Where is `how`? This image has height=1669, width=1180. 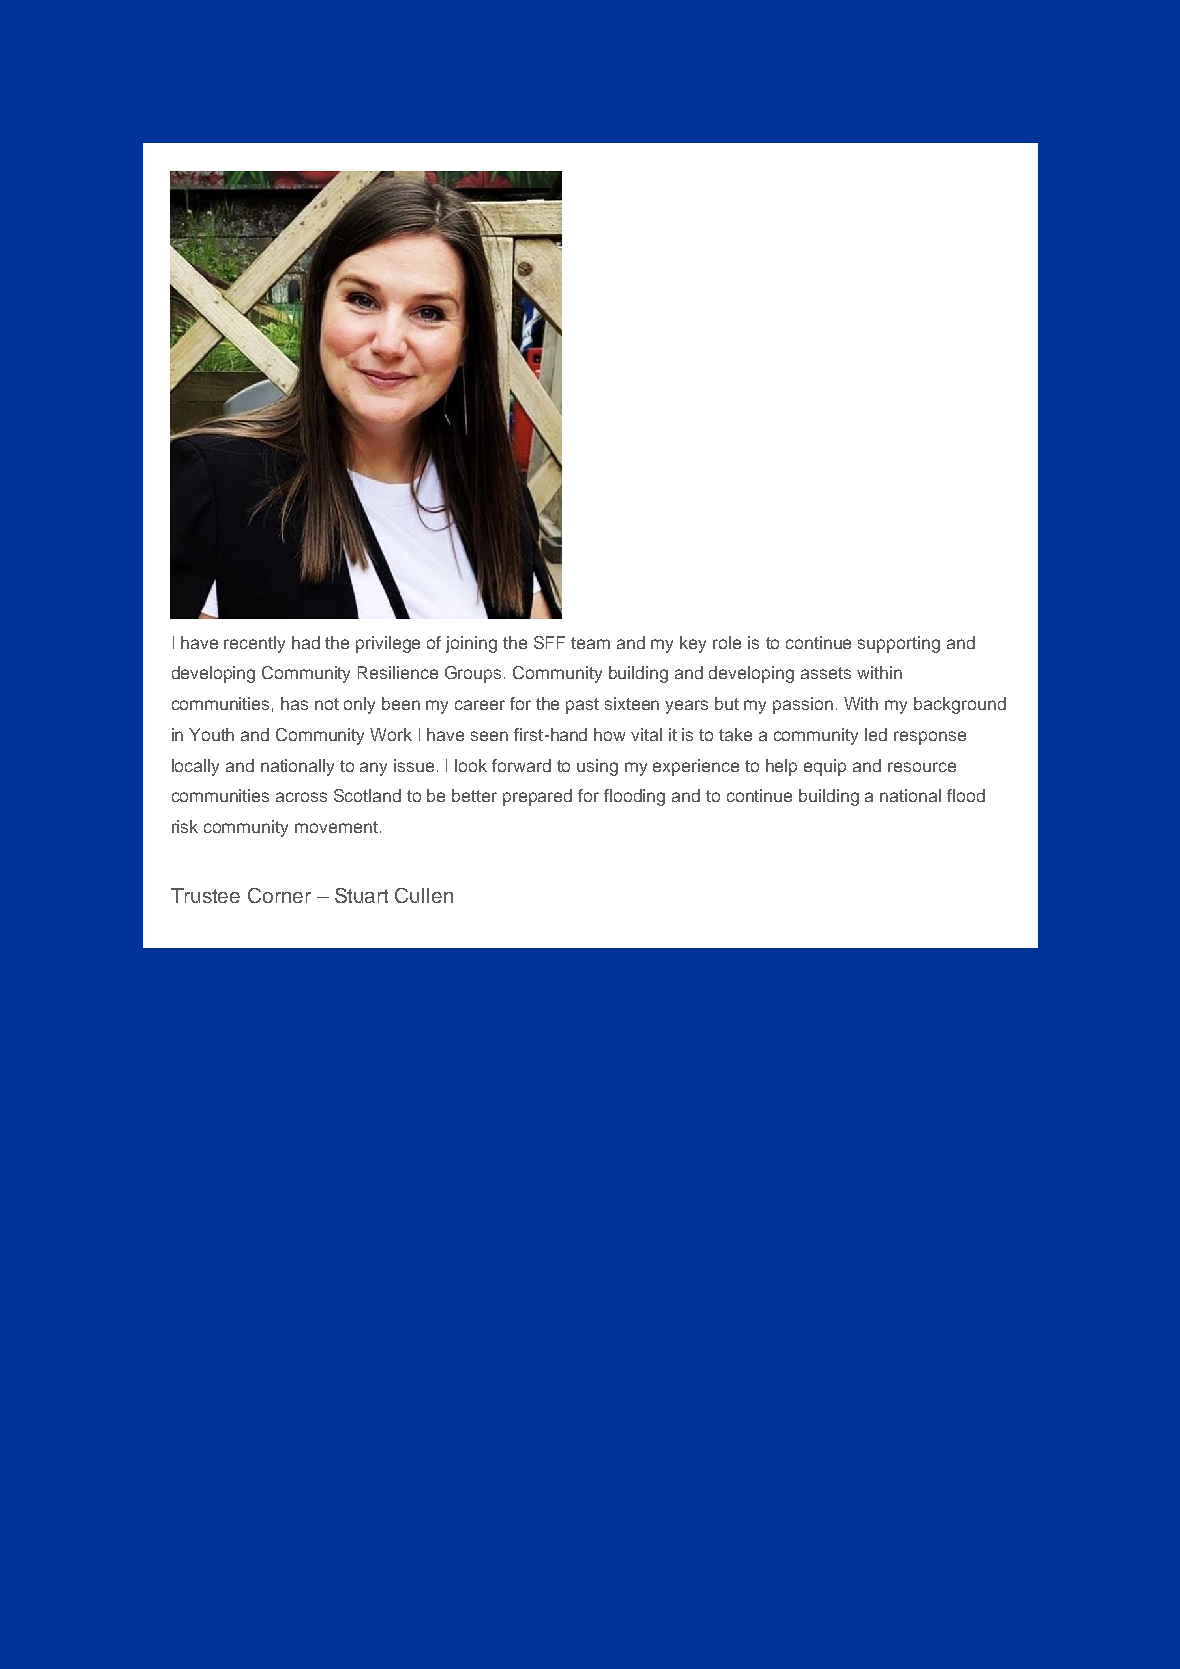
how is located at coordinates (609, 734).
